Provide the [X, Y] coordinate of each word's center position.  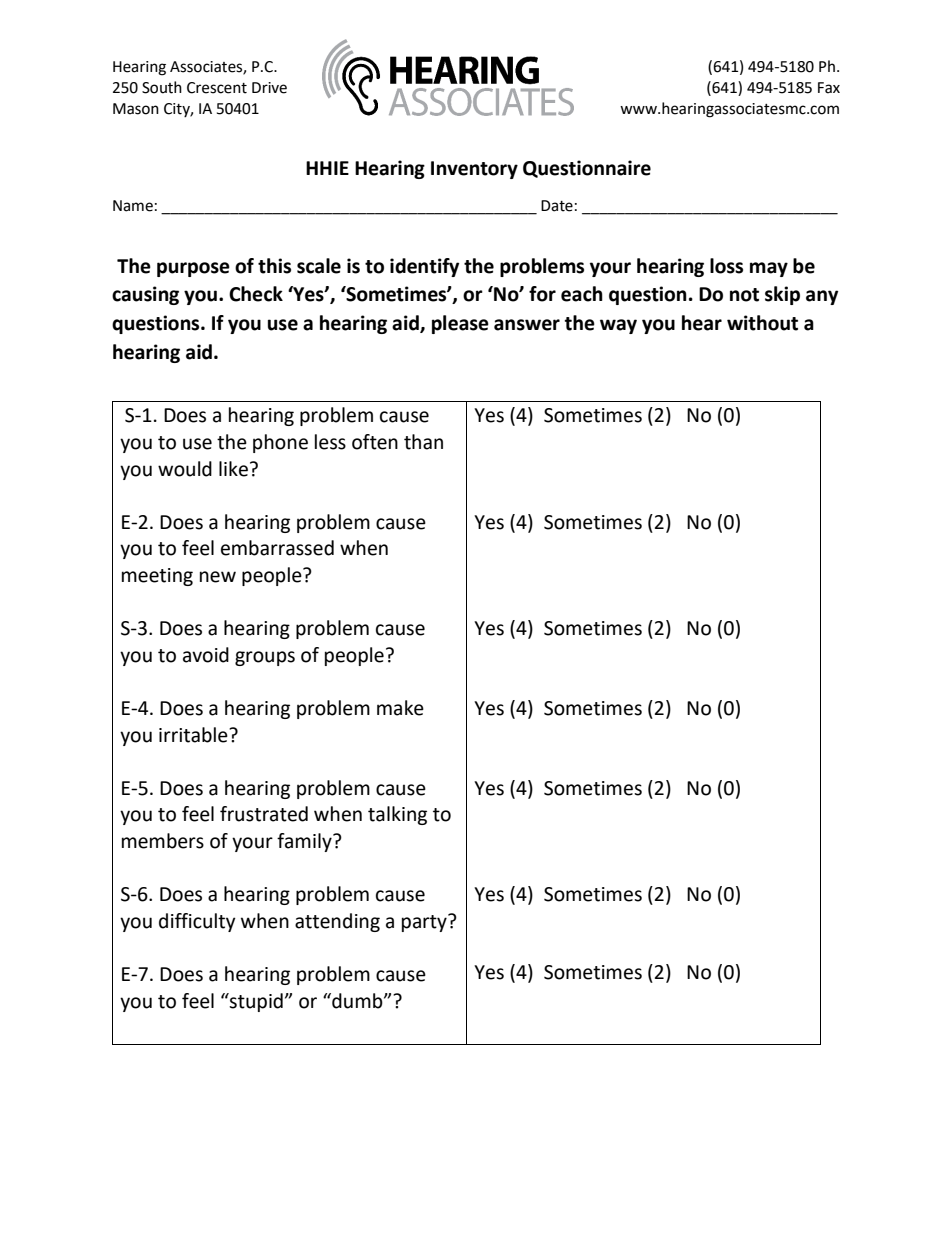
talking [397, 815]
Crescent [217, 88]
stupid [255, 1002]
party [425, 923]
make [400, 708]
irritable [194, 735]
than [423, 442]
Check [256, 294]
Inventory [474, 170]
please [460, 324]
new [218, 577]
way [618, 326]
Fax [829, 88]
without [762, 323]
